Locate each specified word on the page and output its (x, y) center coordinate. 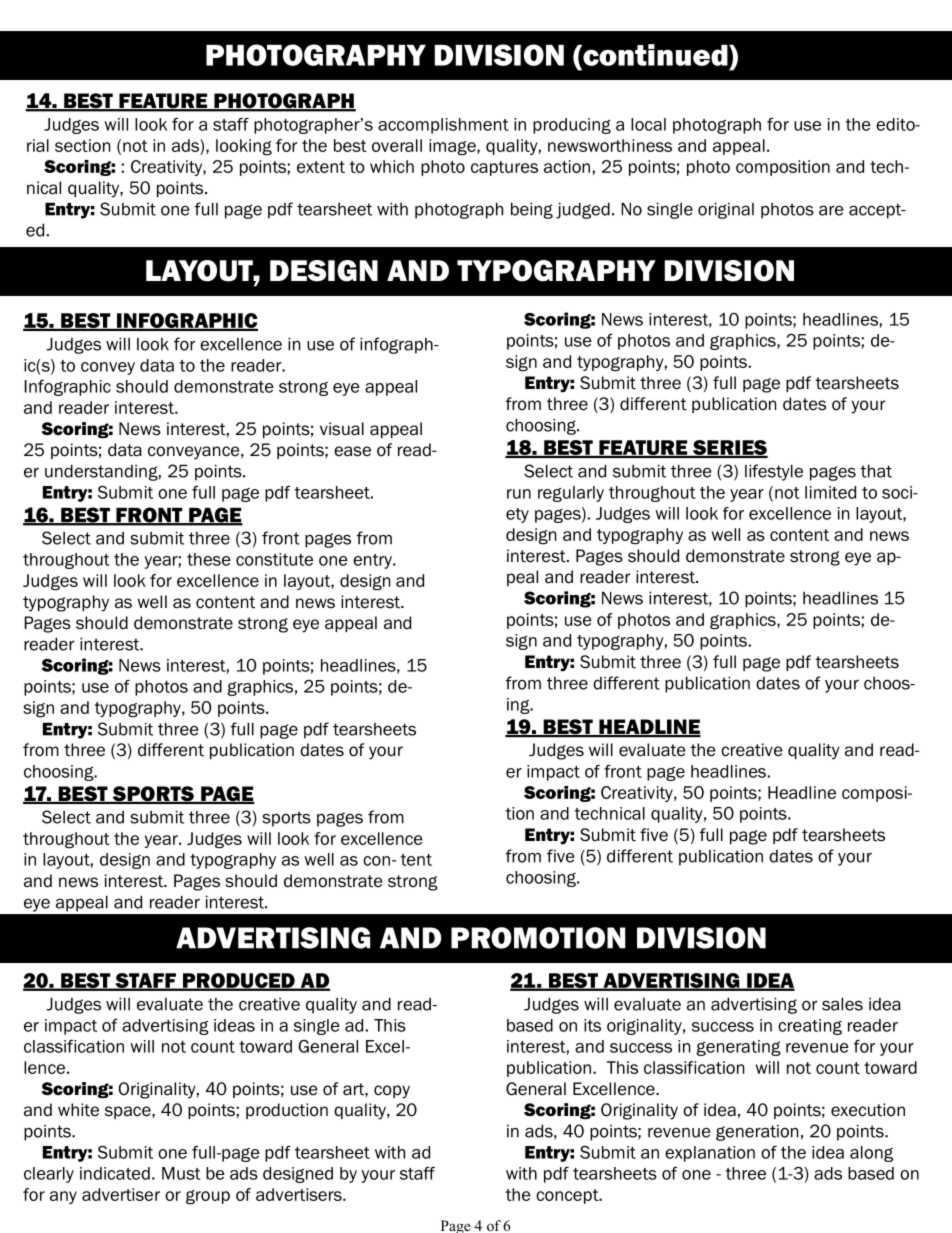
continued (655, 55)
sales (842, 1004)
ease (352, 451)
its (592, 1025)
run (519, 494)
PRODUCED (238, 981)
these (209, 559)
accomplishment (443, 126)
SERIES (729, 449)
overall (397, 145)
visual (342, 429)
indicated (115, 1173)
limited (830, 492)
